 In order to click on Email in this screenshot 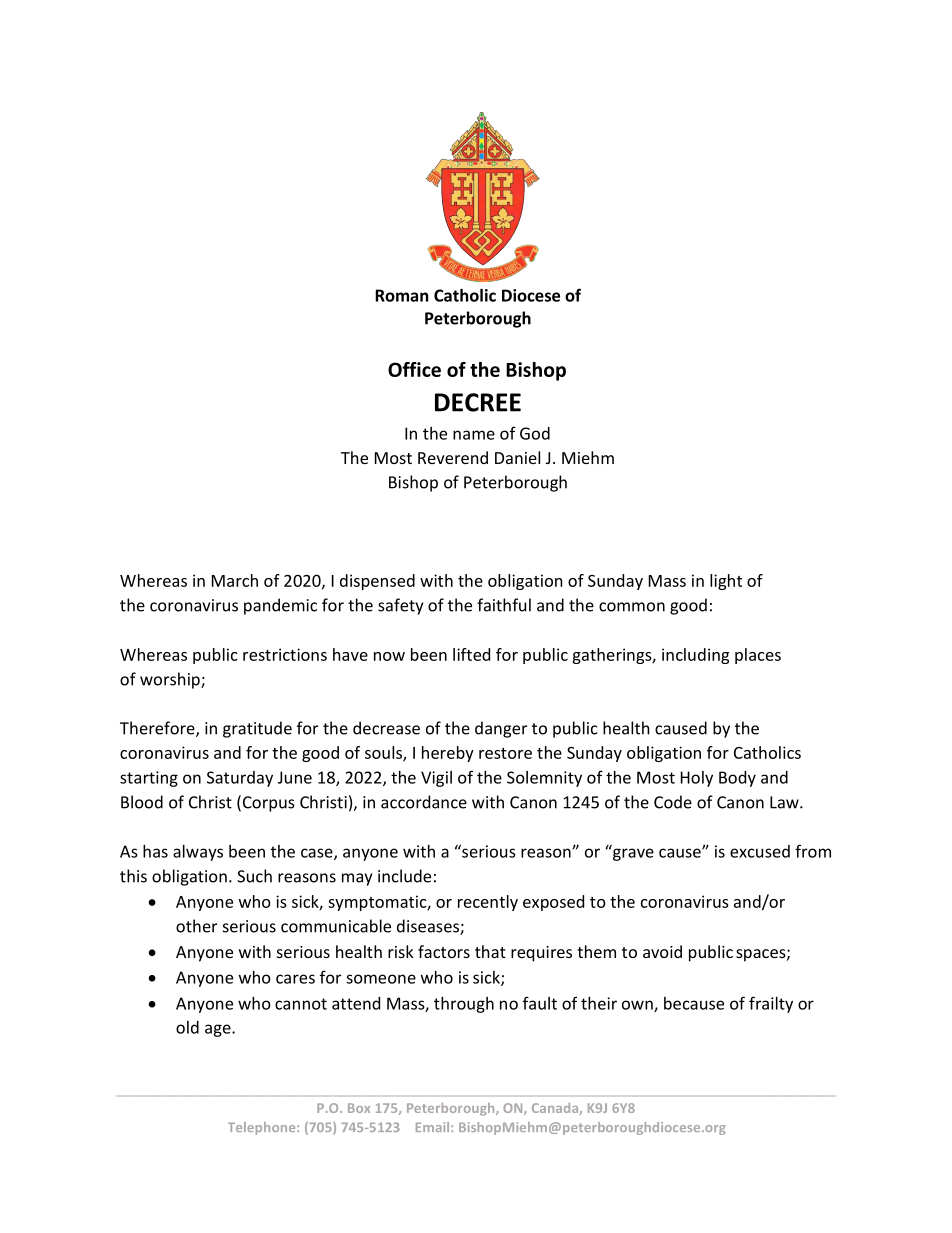, I will do `click(434, 1127)`.
